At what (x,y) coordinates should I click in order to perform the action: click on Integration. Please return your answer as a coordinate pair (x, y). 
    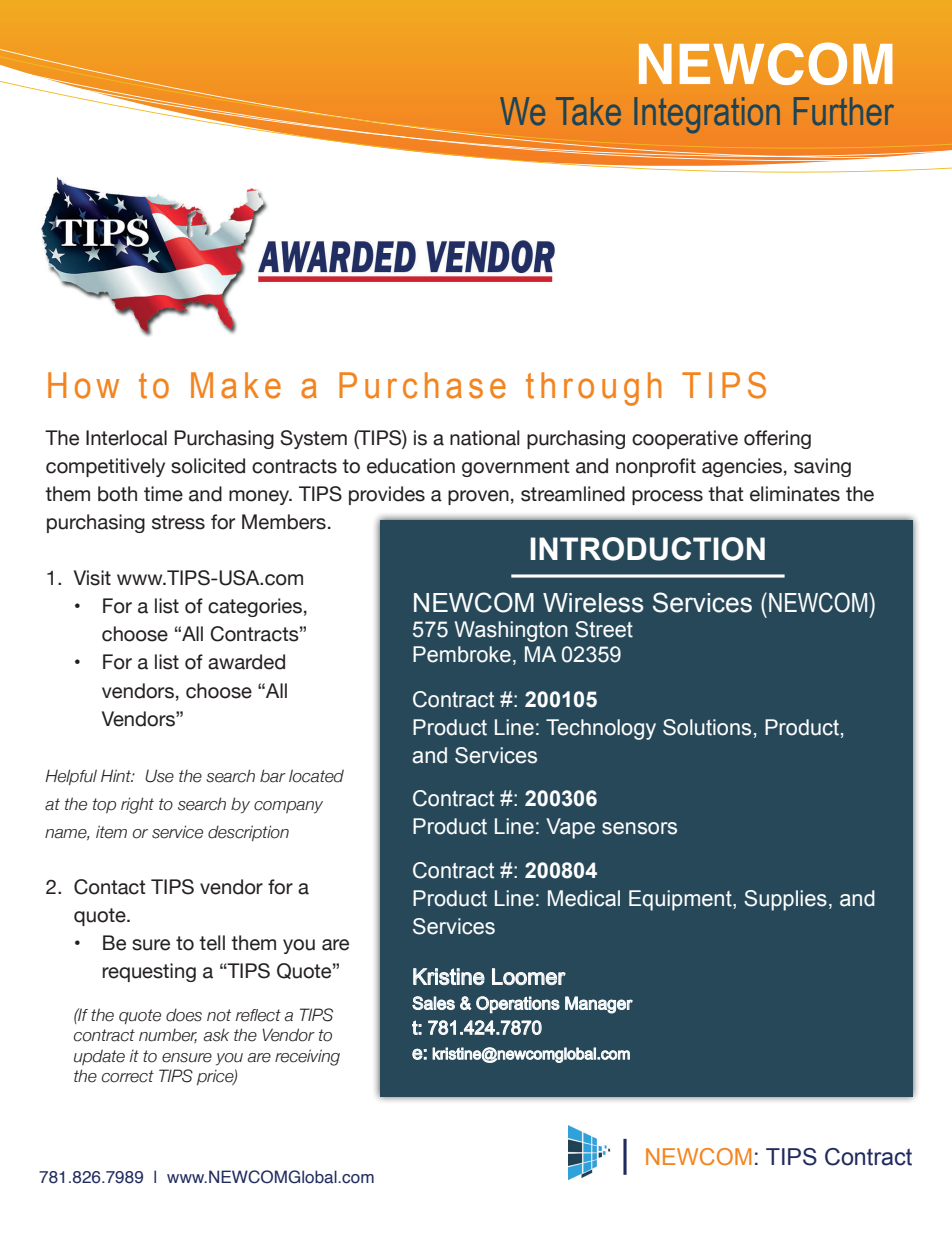
    Looking at the image, I should click on (707, 115).
